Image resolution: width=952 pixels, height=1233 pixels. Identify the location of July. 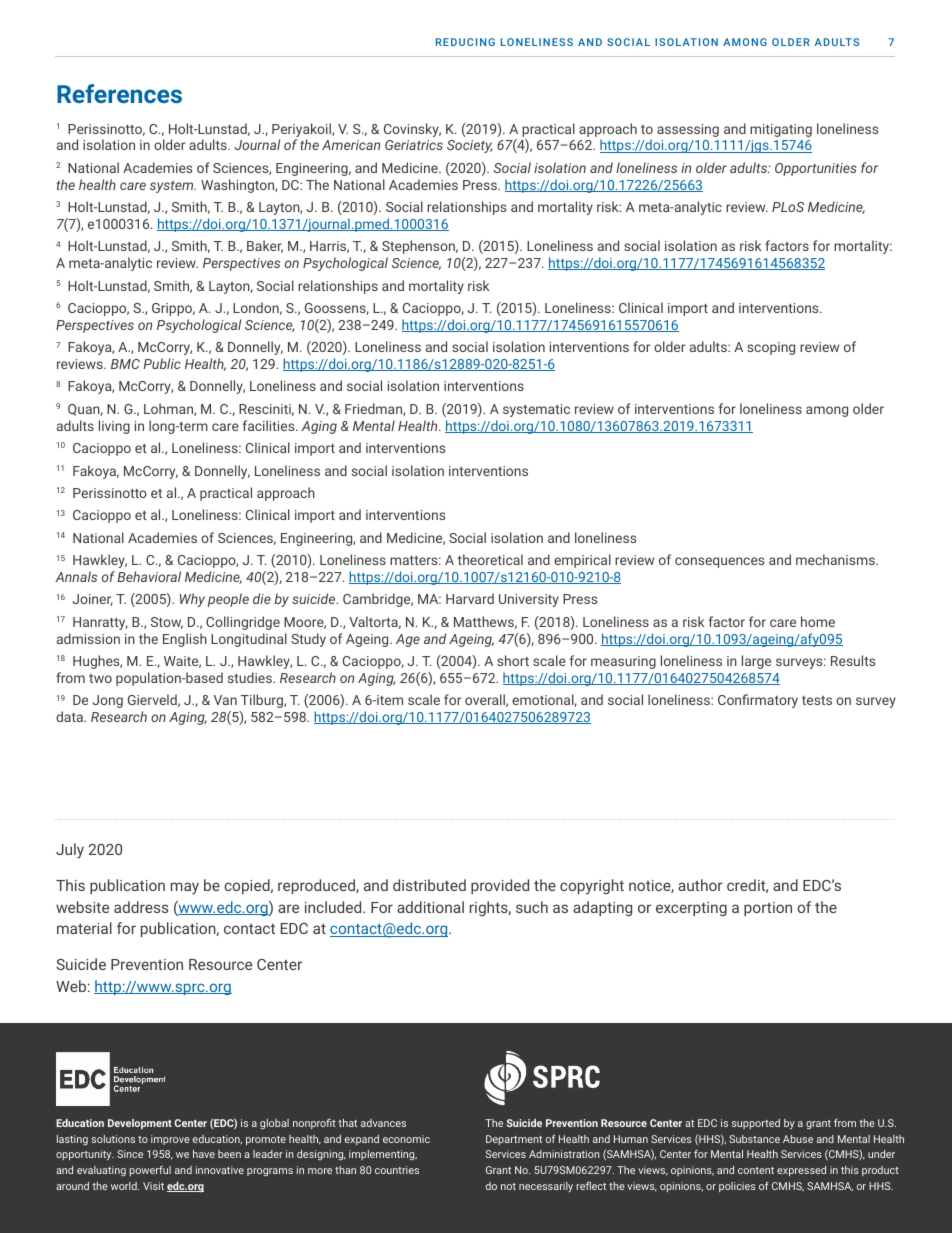
(70, 851).
